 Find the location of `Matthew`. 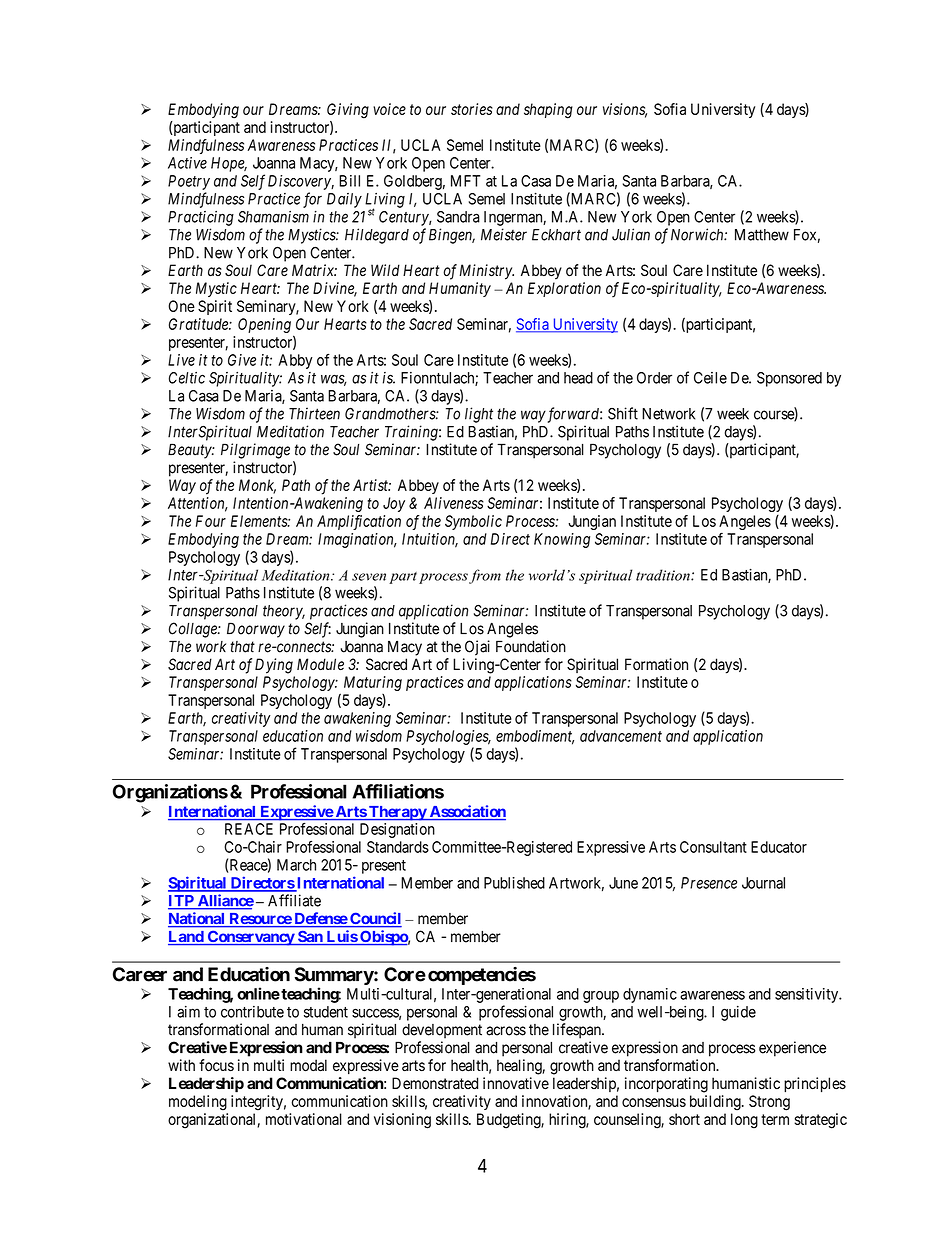

Matthew is located at coordinates (762, 235).
